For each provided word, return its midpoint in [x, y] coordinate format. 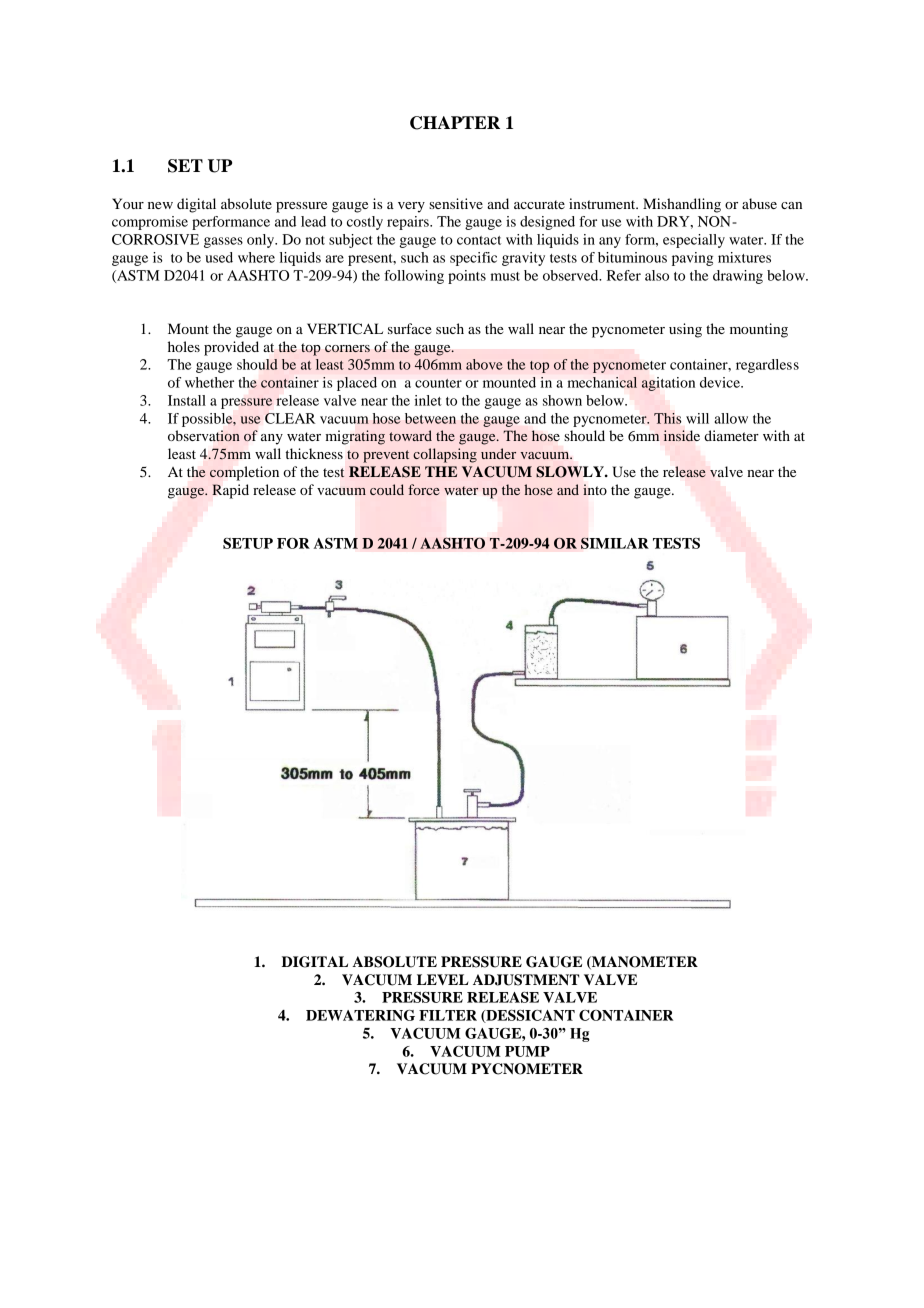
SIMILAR [615, 543]
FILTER [448, 1015]
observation [204, 436]
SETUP [248, 543]
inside [682, 435]
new [160, 205]
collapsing [445, 455]
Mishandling [682, 205]
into [595, 489]
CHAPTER [455, 123]
